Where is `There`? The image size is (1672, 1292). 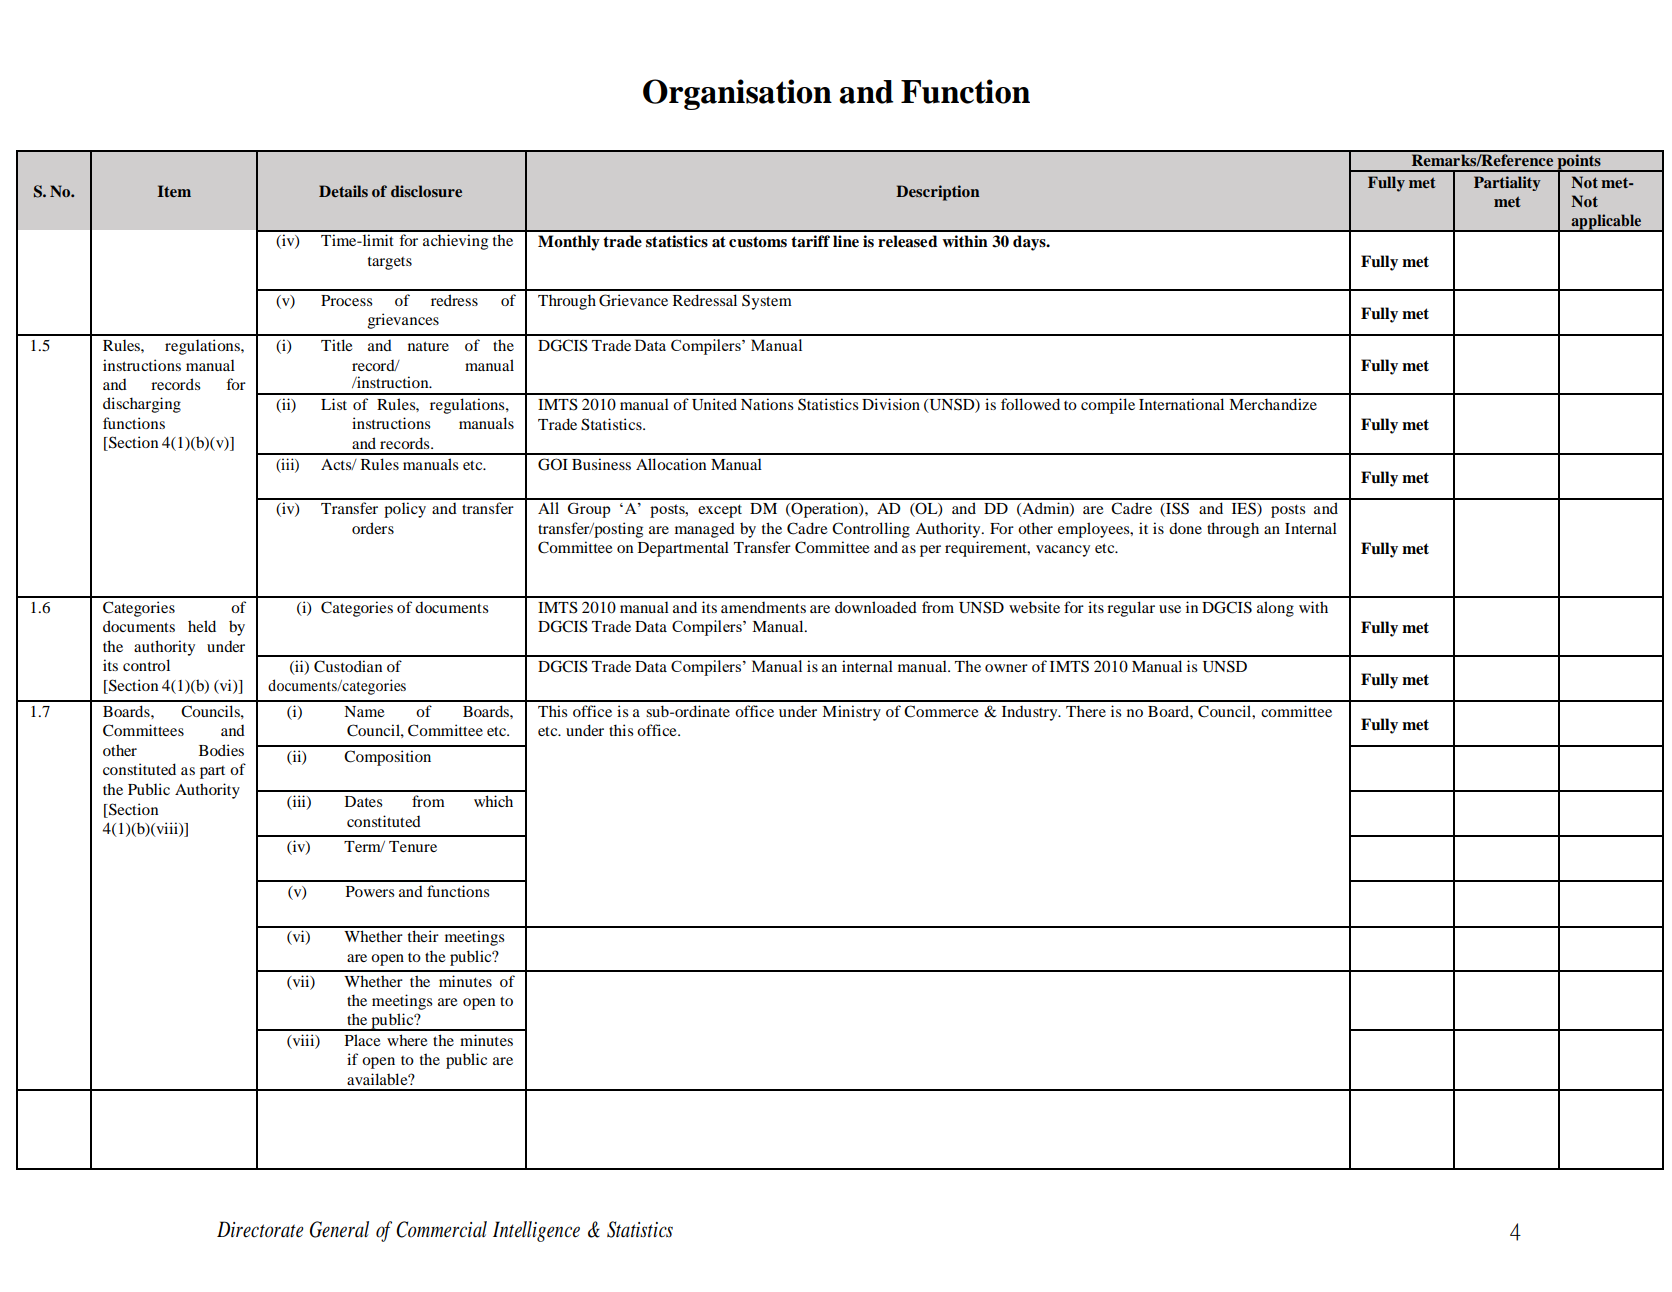 There is located at coordinates (1086, 711).
